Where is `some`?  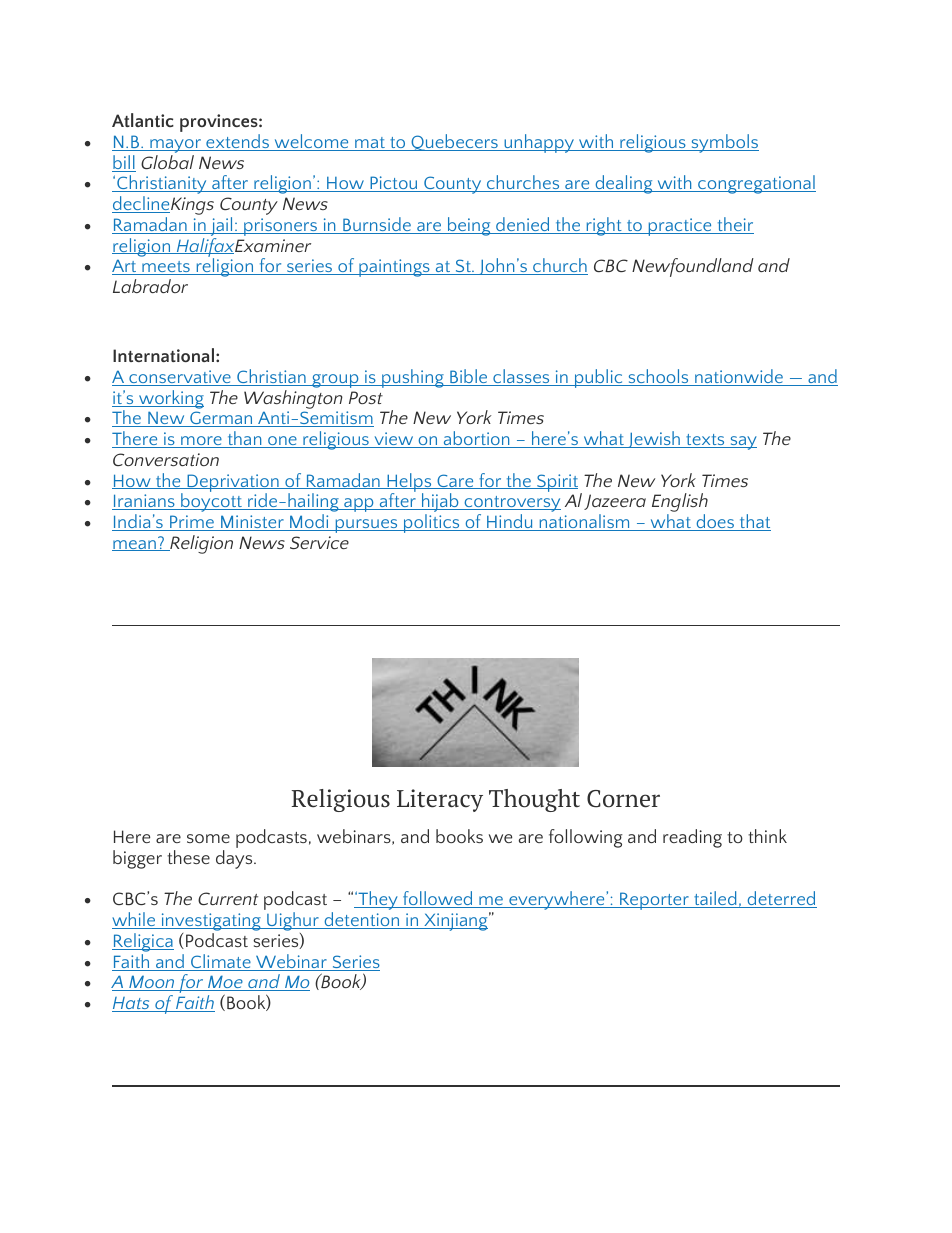 some is located at coordinates (208, 838).
